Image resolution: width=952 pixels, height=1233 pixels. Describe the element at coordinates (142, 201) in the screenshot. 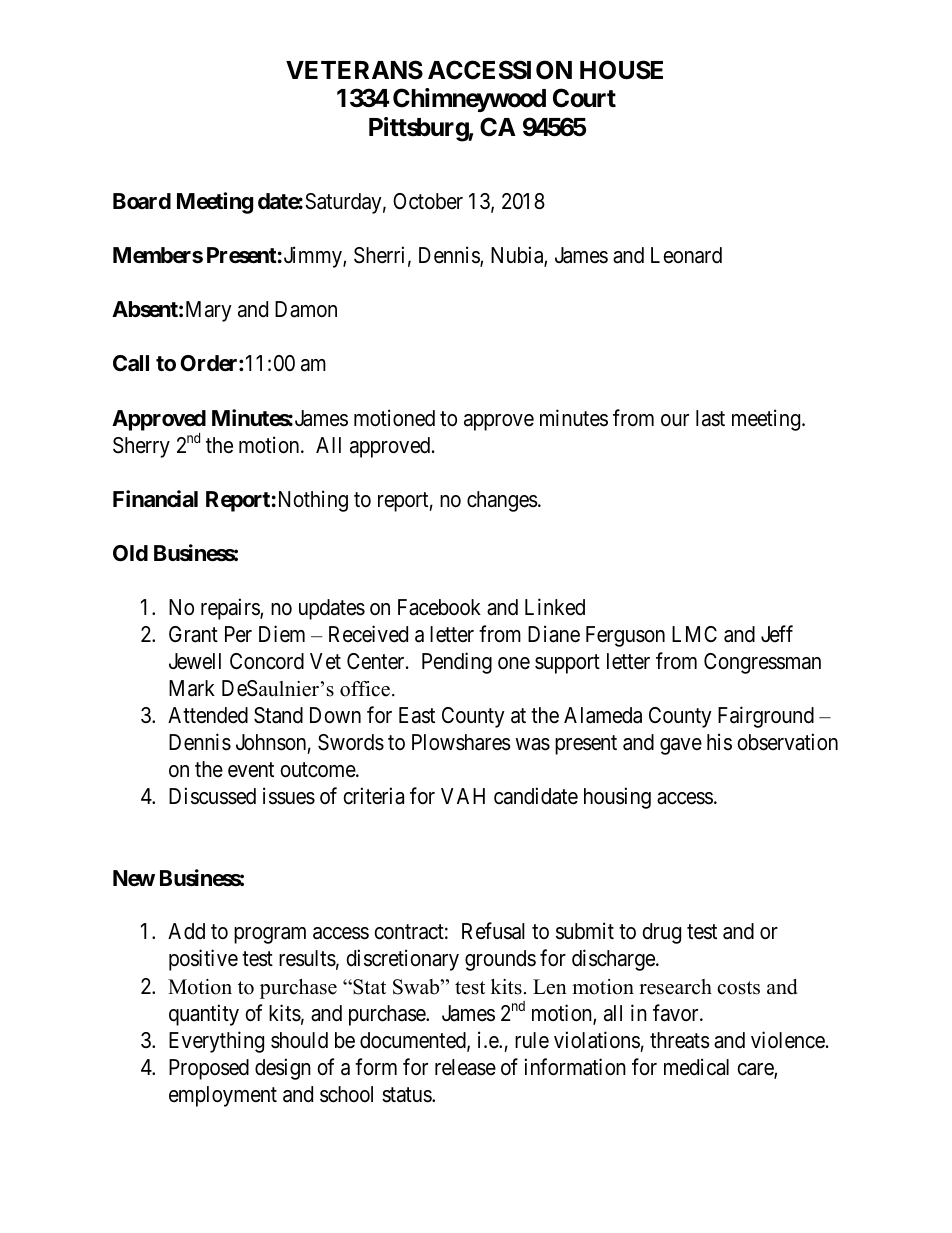

I see `Board` at that location.
